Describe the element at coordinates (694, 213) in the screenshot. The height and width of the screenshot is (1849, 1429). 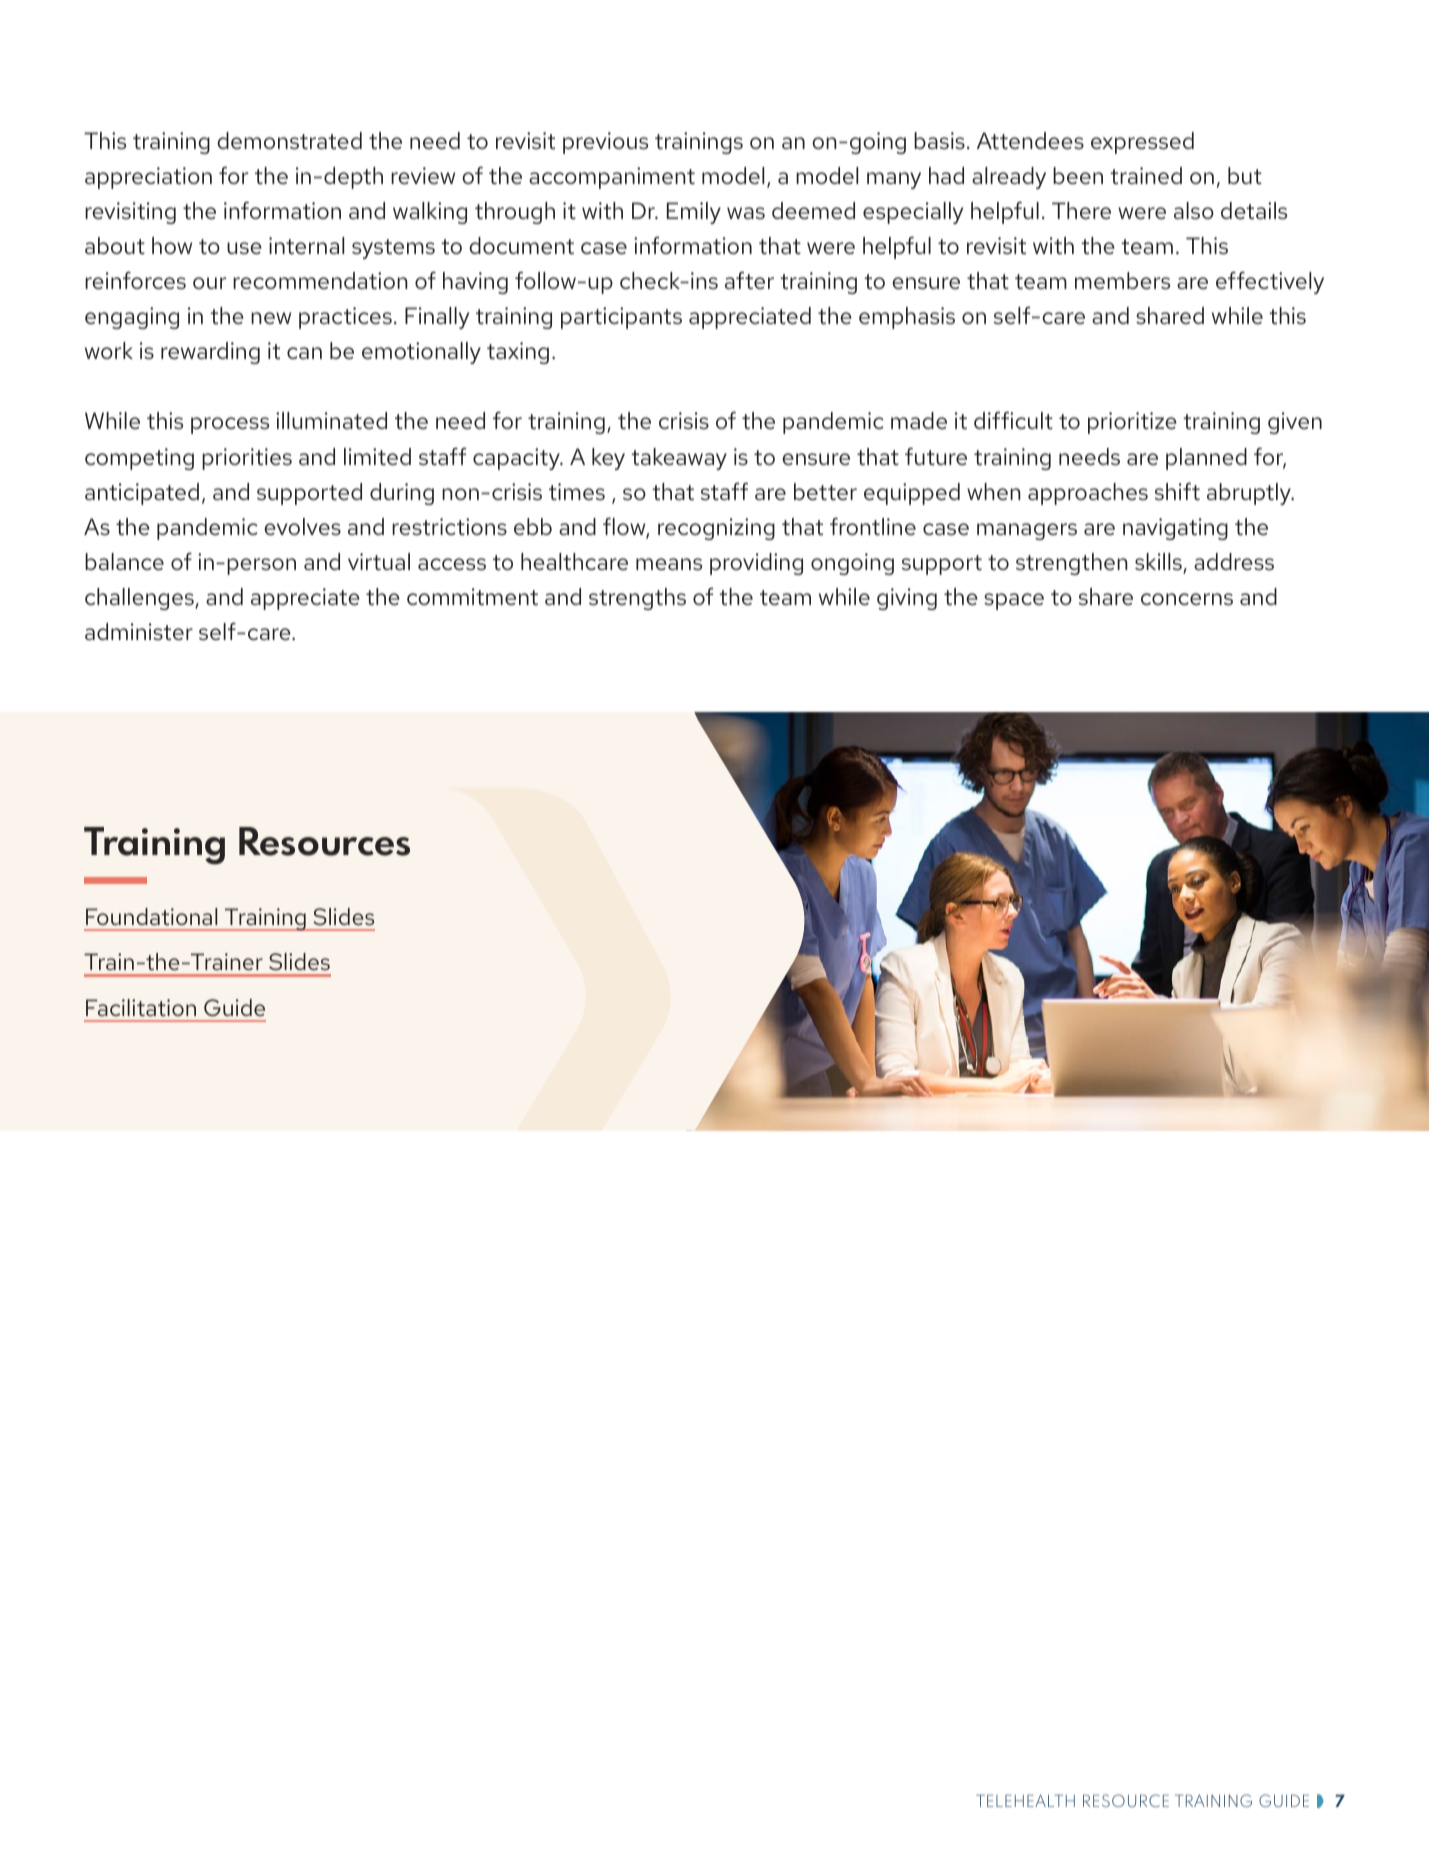
I see `Emily` at that location.
